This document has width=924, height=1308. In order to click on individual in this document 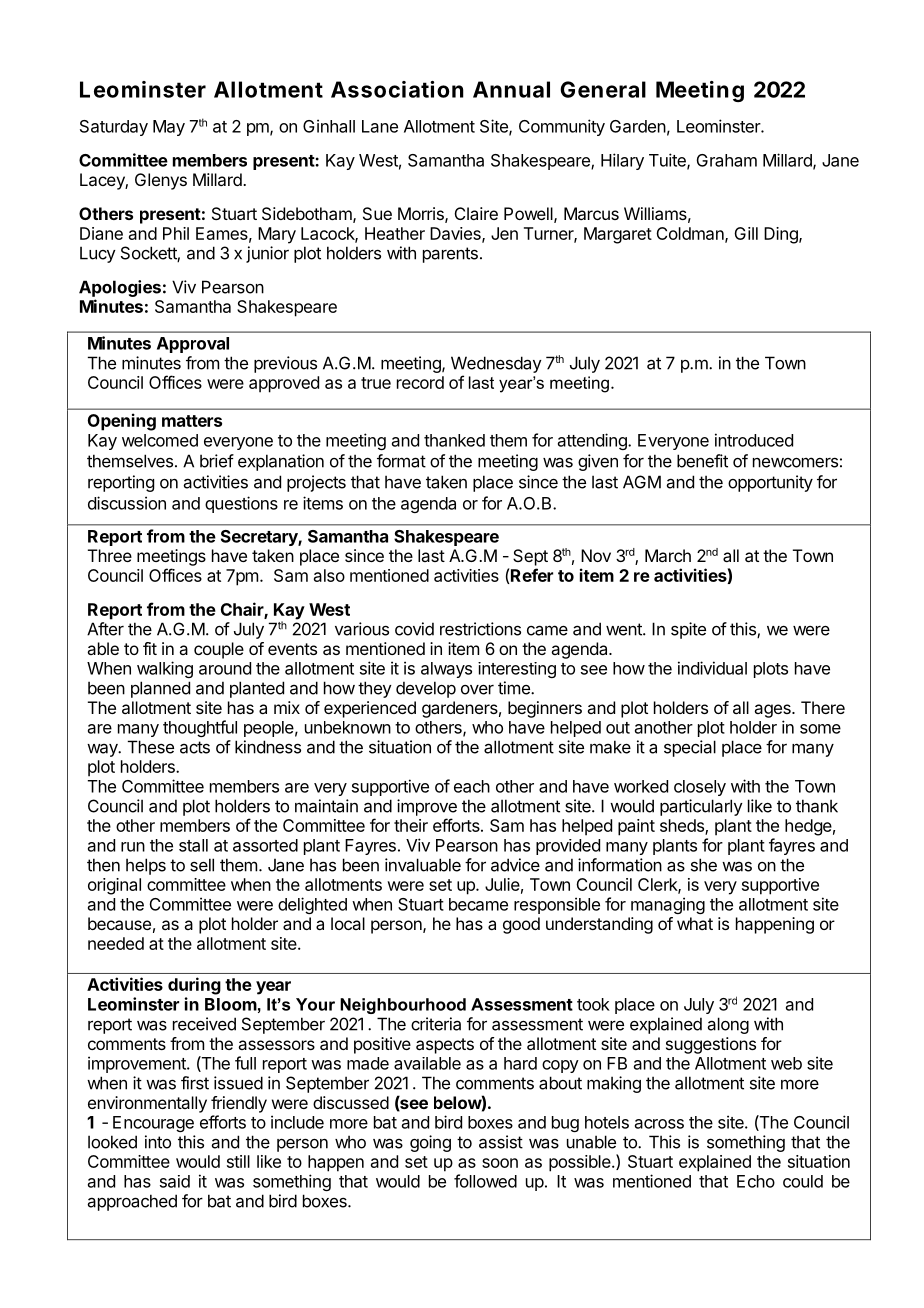, I will do `click(712, 668)`.
